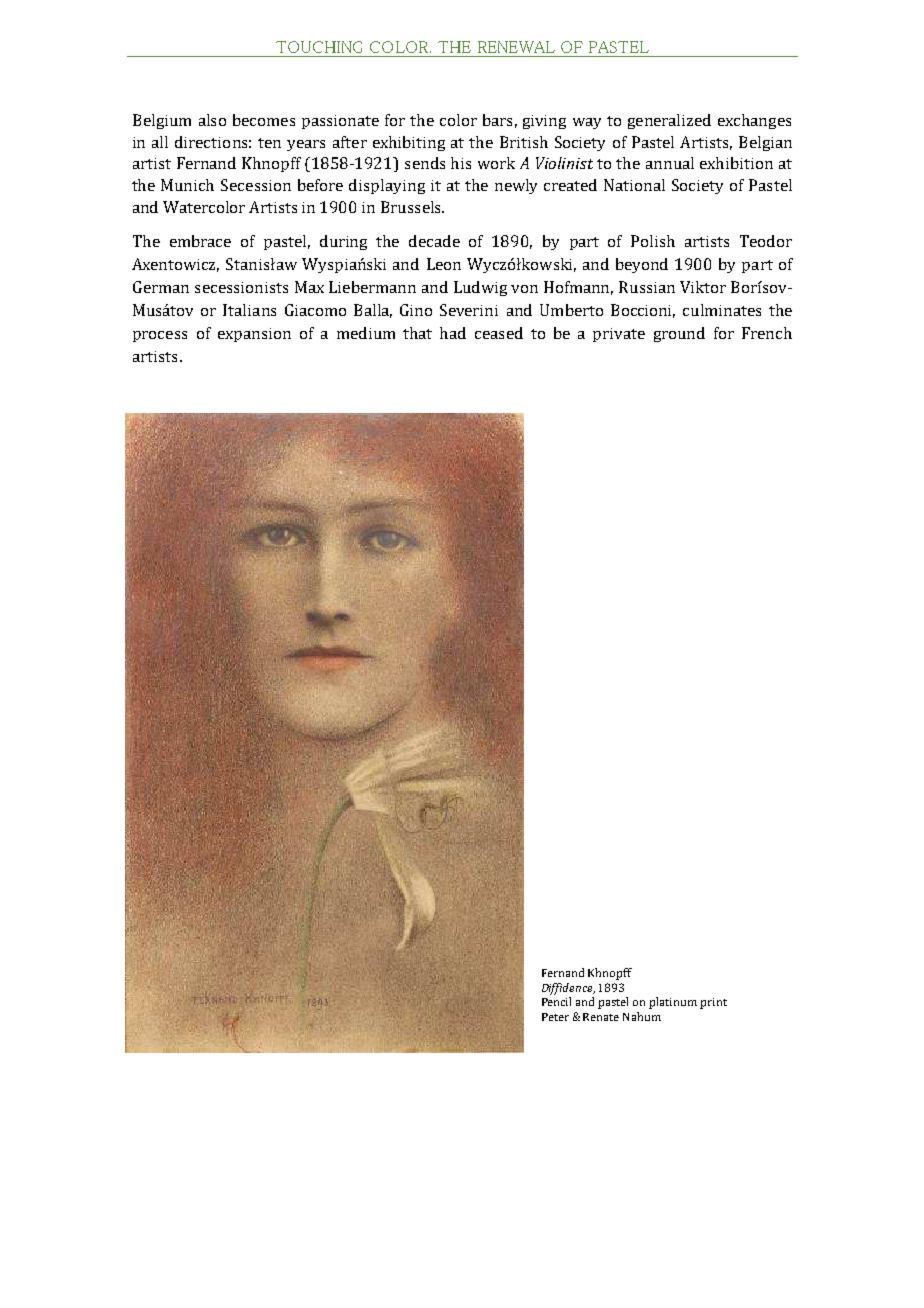  I want to click on ceased, so click(499, 333).
